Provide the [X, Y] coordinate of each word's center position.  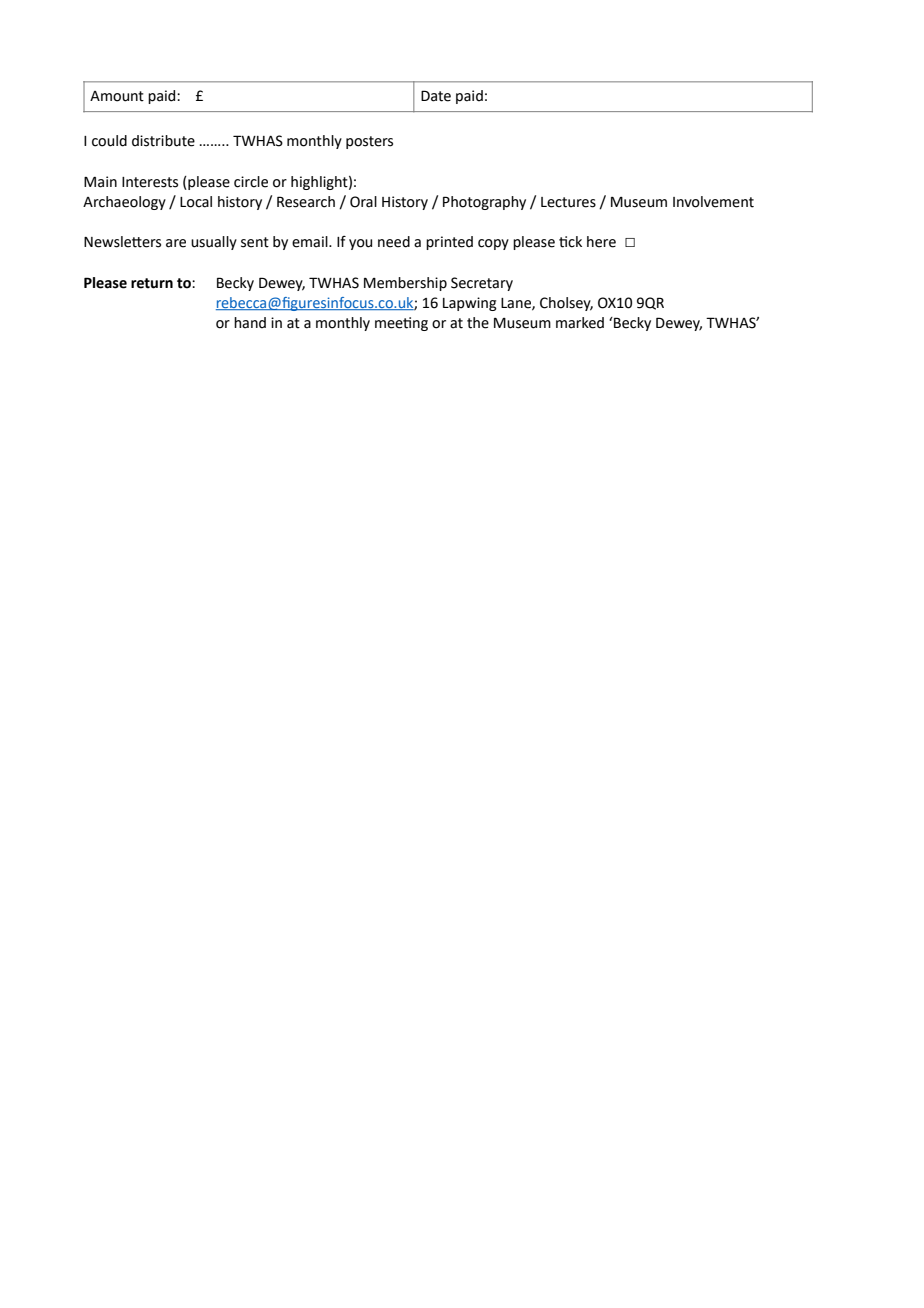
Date [436, 96]
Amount [117, 96]
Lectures [568, 202]
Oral [363, 202]
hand [250, 323]
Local [196, 202]
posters [369, 142]
